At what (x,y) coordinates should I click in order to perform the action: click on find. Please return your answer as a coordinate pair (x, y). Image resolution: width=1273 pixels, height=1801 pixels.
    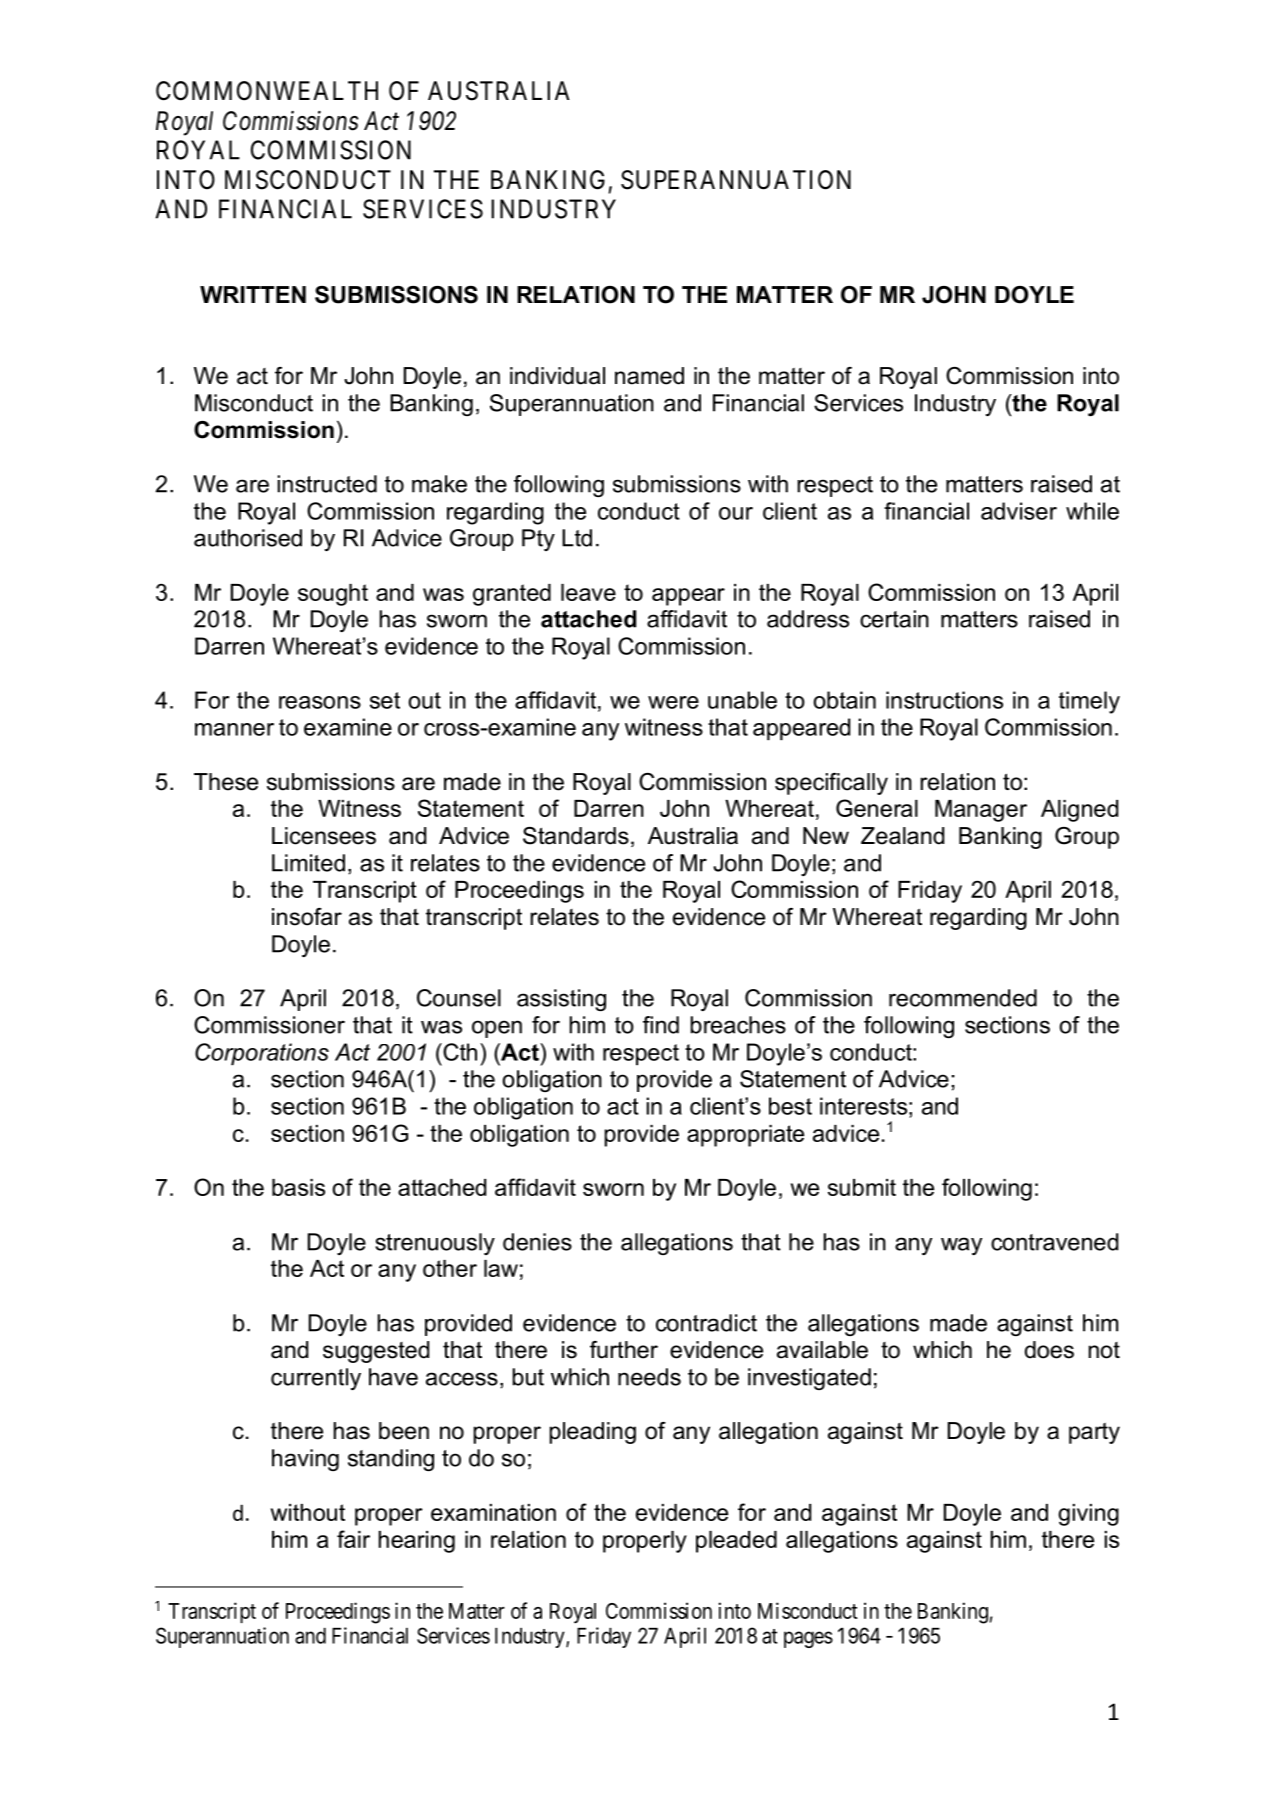
    Looking at the image, I should click on (661, 1025).
